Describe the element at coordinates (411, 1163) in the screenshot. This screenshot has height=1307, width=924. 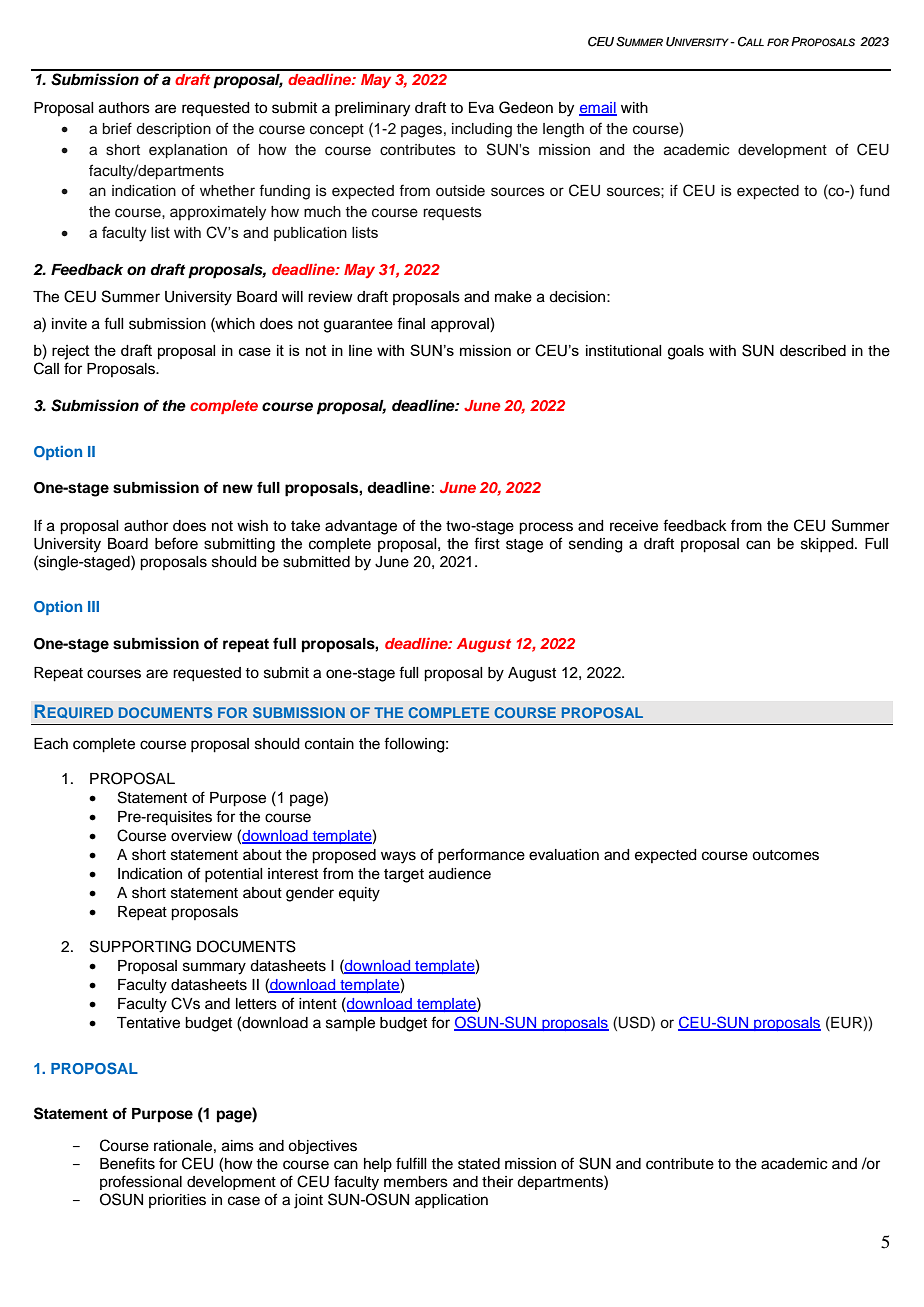
I see `fulfill` at that location.
